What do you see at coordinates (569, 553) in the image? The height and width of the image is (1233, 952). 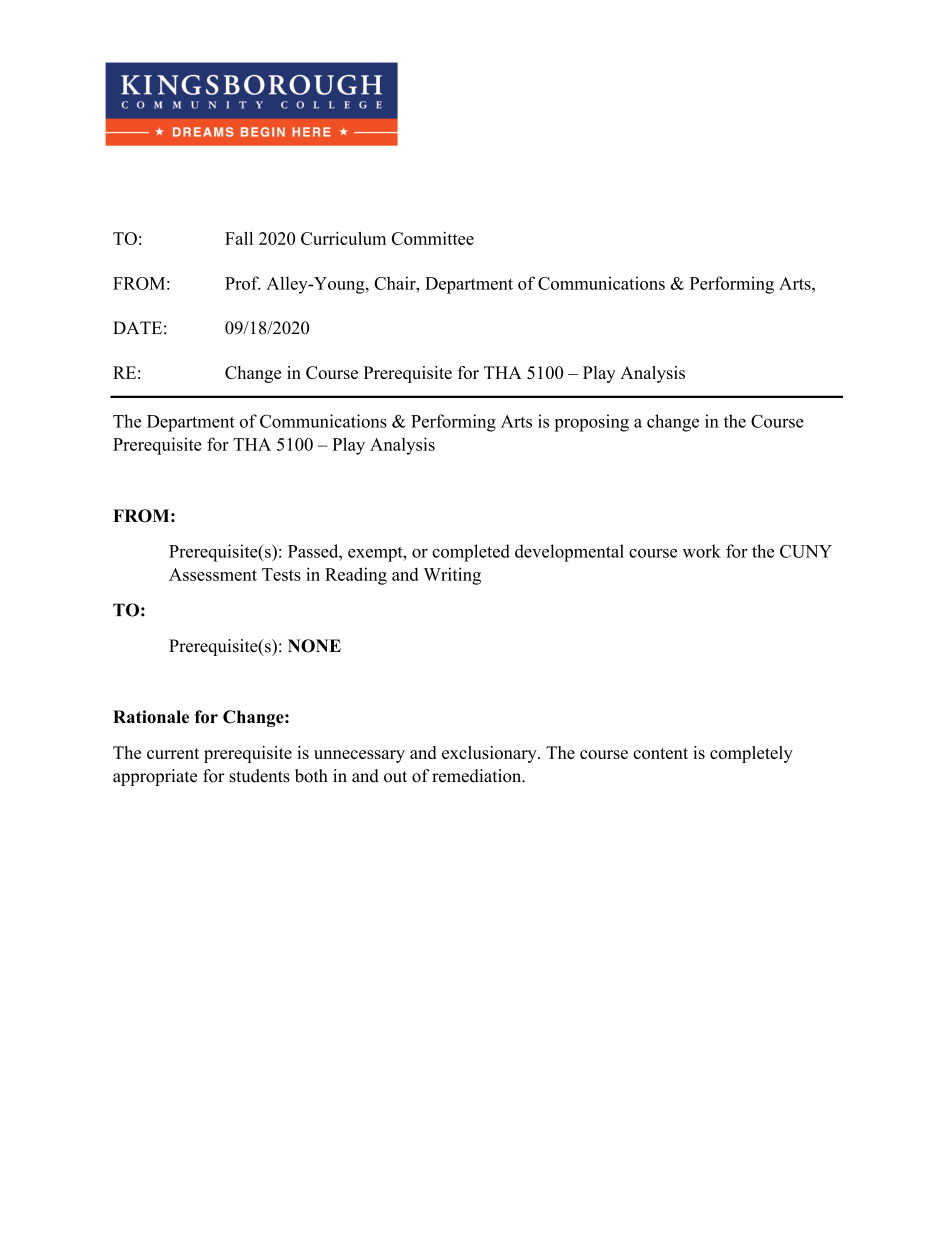 I see `developmental` at bounding box center [569, 553].
